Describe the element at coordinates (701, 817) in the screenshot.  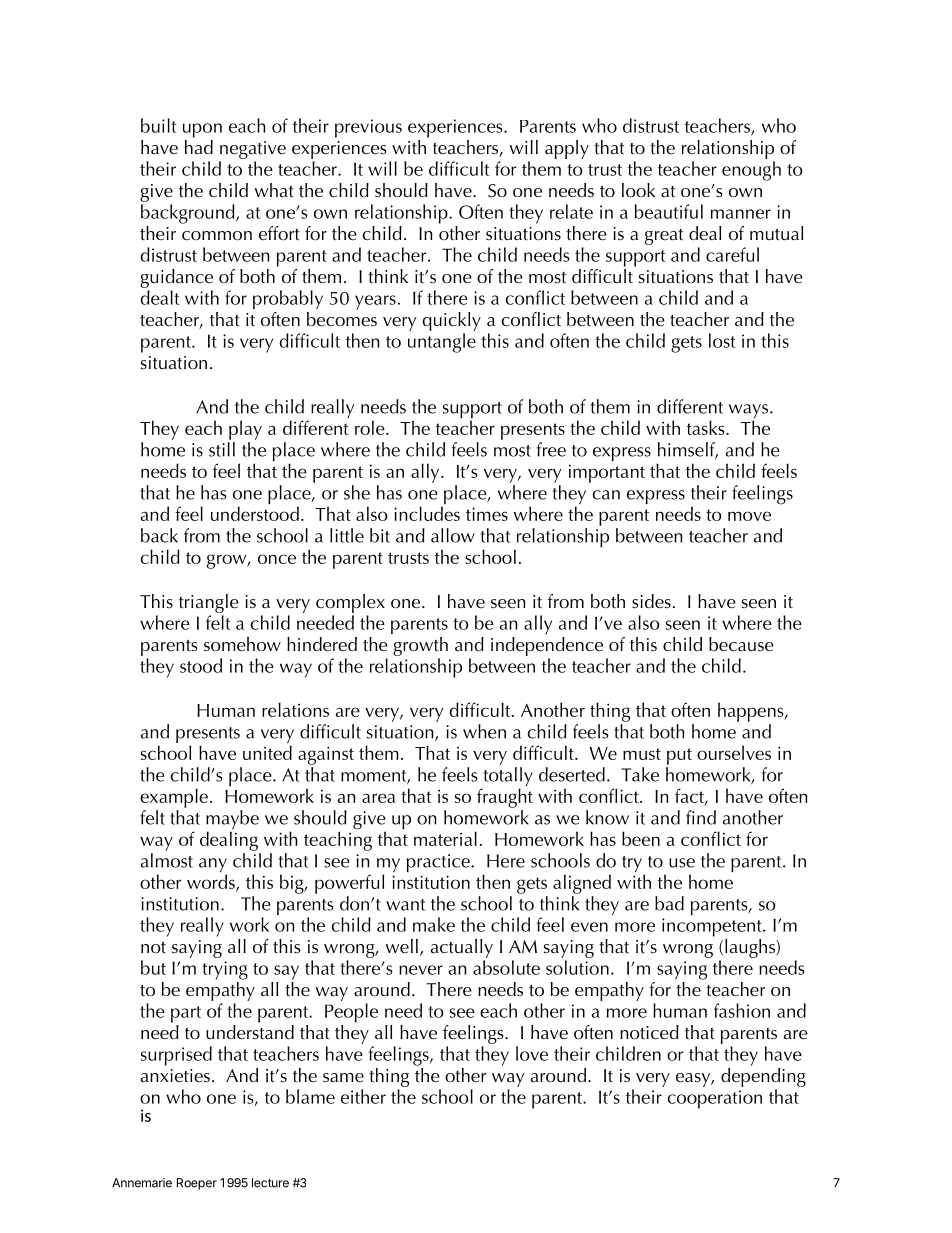
I see `find` at that location.
